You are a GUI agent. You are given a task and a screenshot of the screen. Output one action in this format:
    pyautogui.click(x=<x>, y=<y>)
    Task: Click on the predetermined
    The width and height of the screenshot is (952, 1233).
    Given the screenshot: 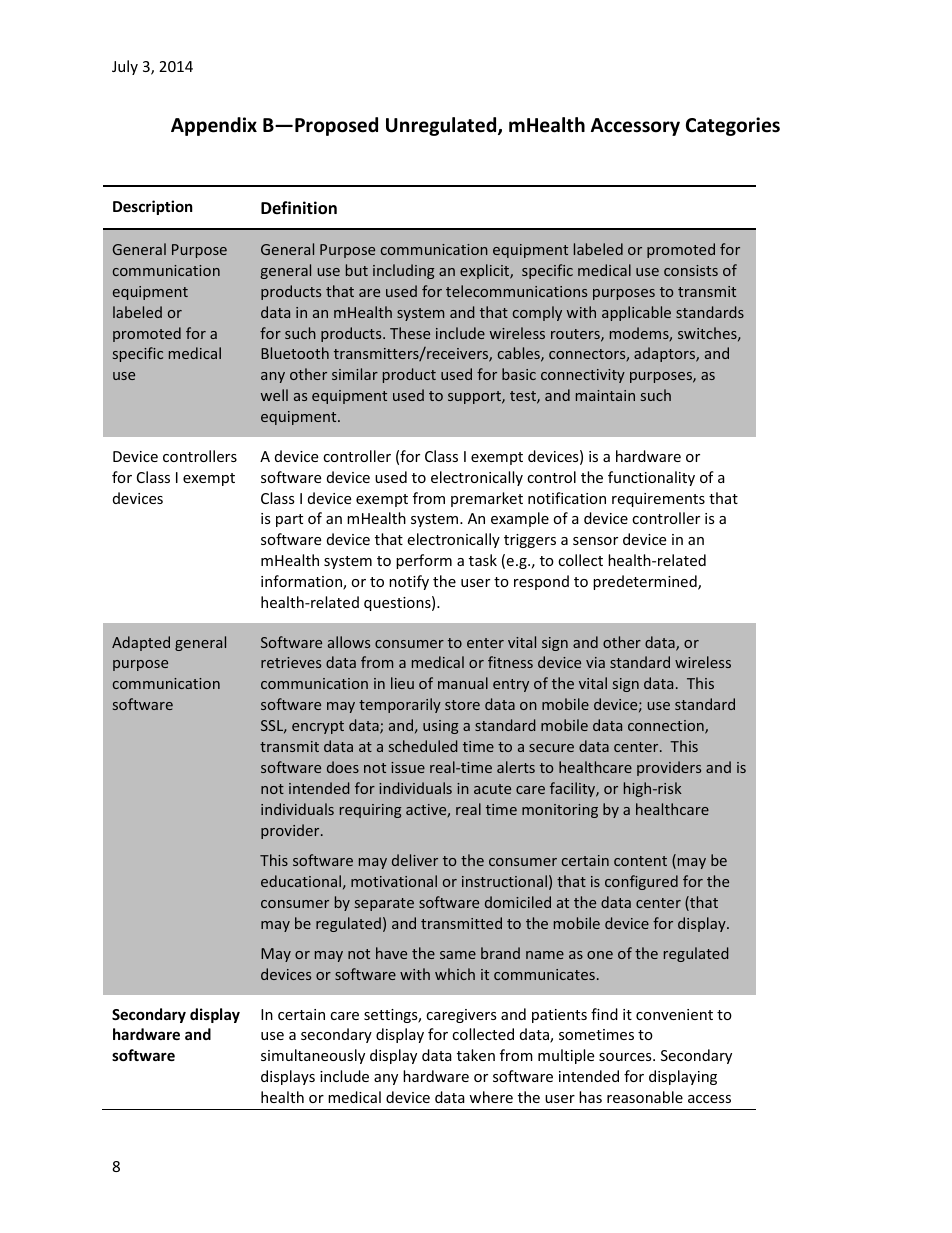 What is the action you would take?
    pyautogui.click(x=646, y=582)
